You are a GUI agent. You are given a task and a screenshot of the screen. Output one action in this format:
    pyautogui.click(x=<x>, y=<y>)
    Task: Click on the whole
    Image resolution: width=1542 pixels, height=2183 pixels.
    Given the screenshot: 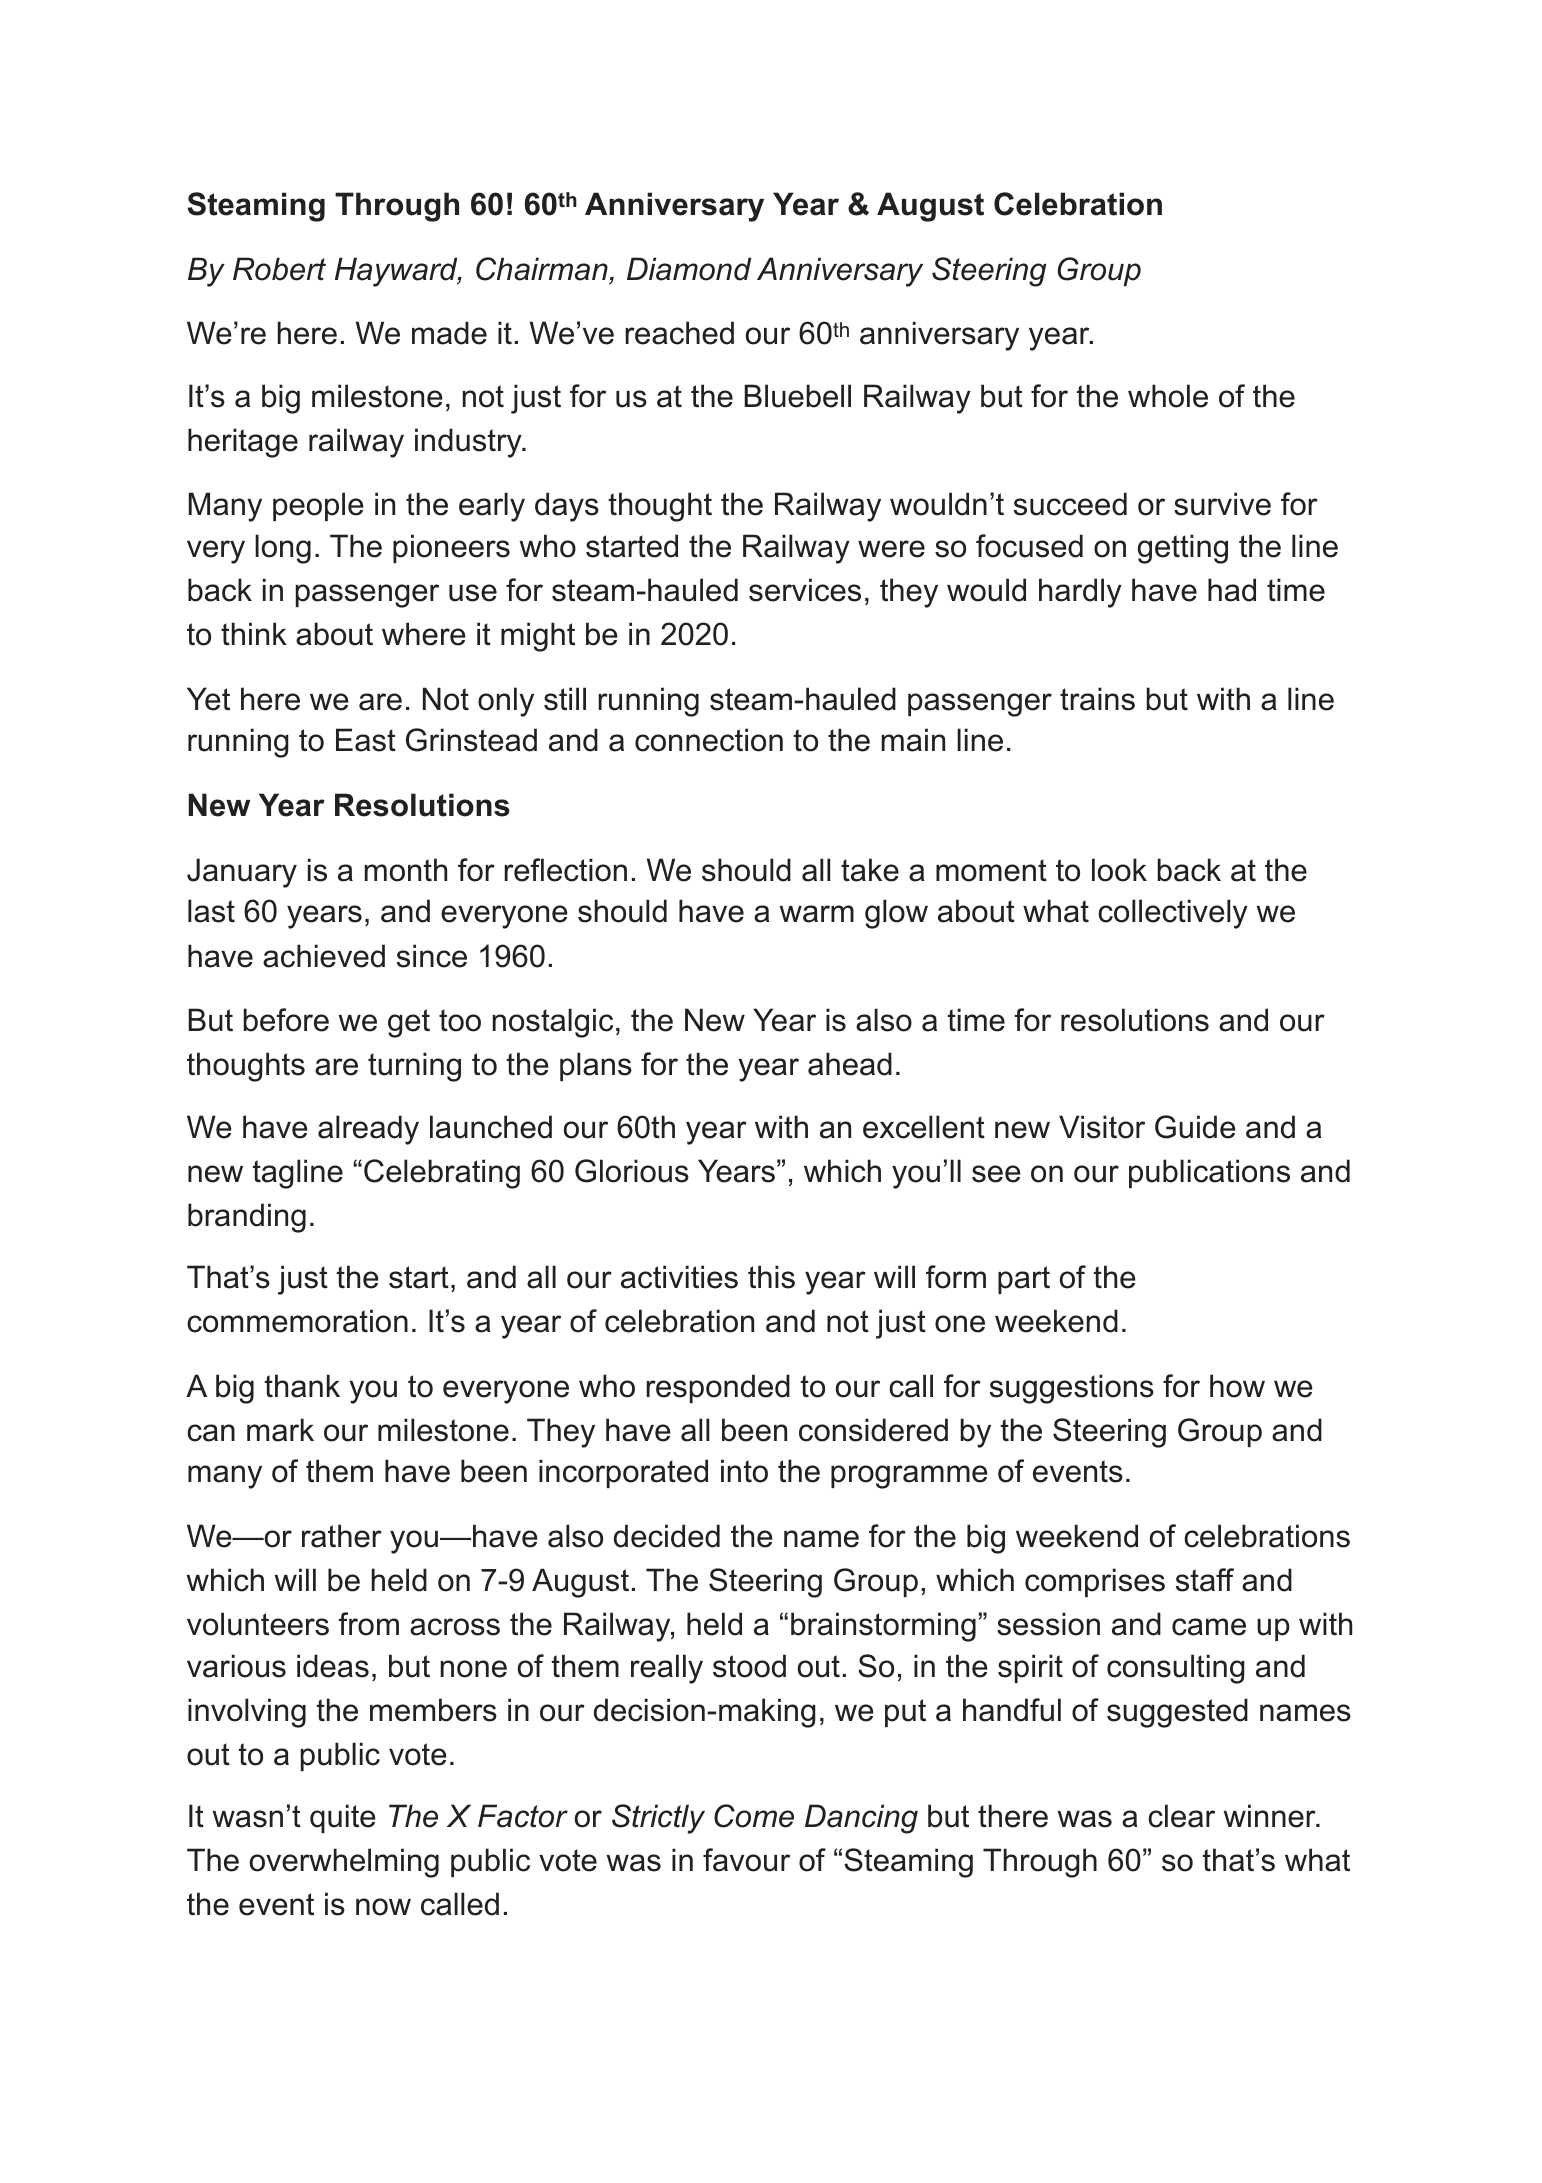 What is the action you would take?
    pyautogui.click(x=1168, y=396)
